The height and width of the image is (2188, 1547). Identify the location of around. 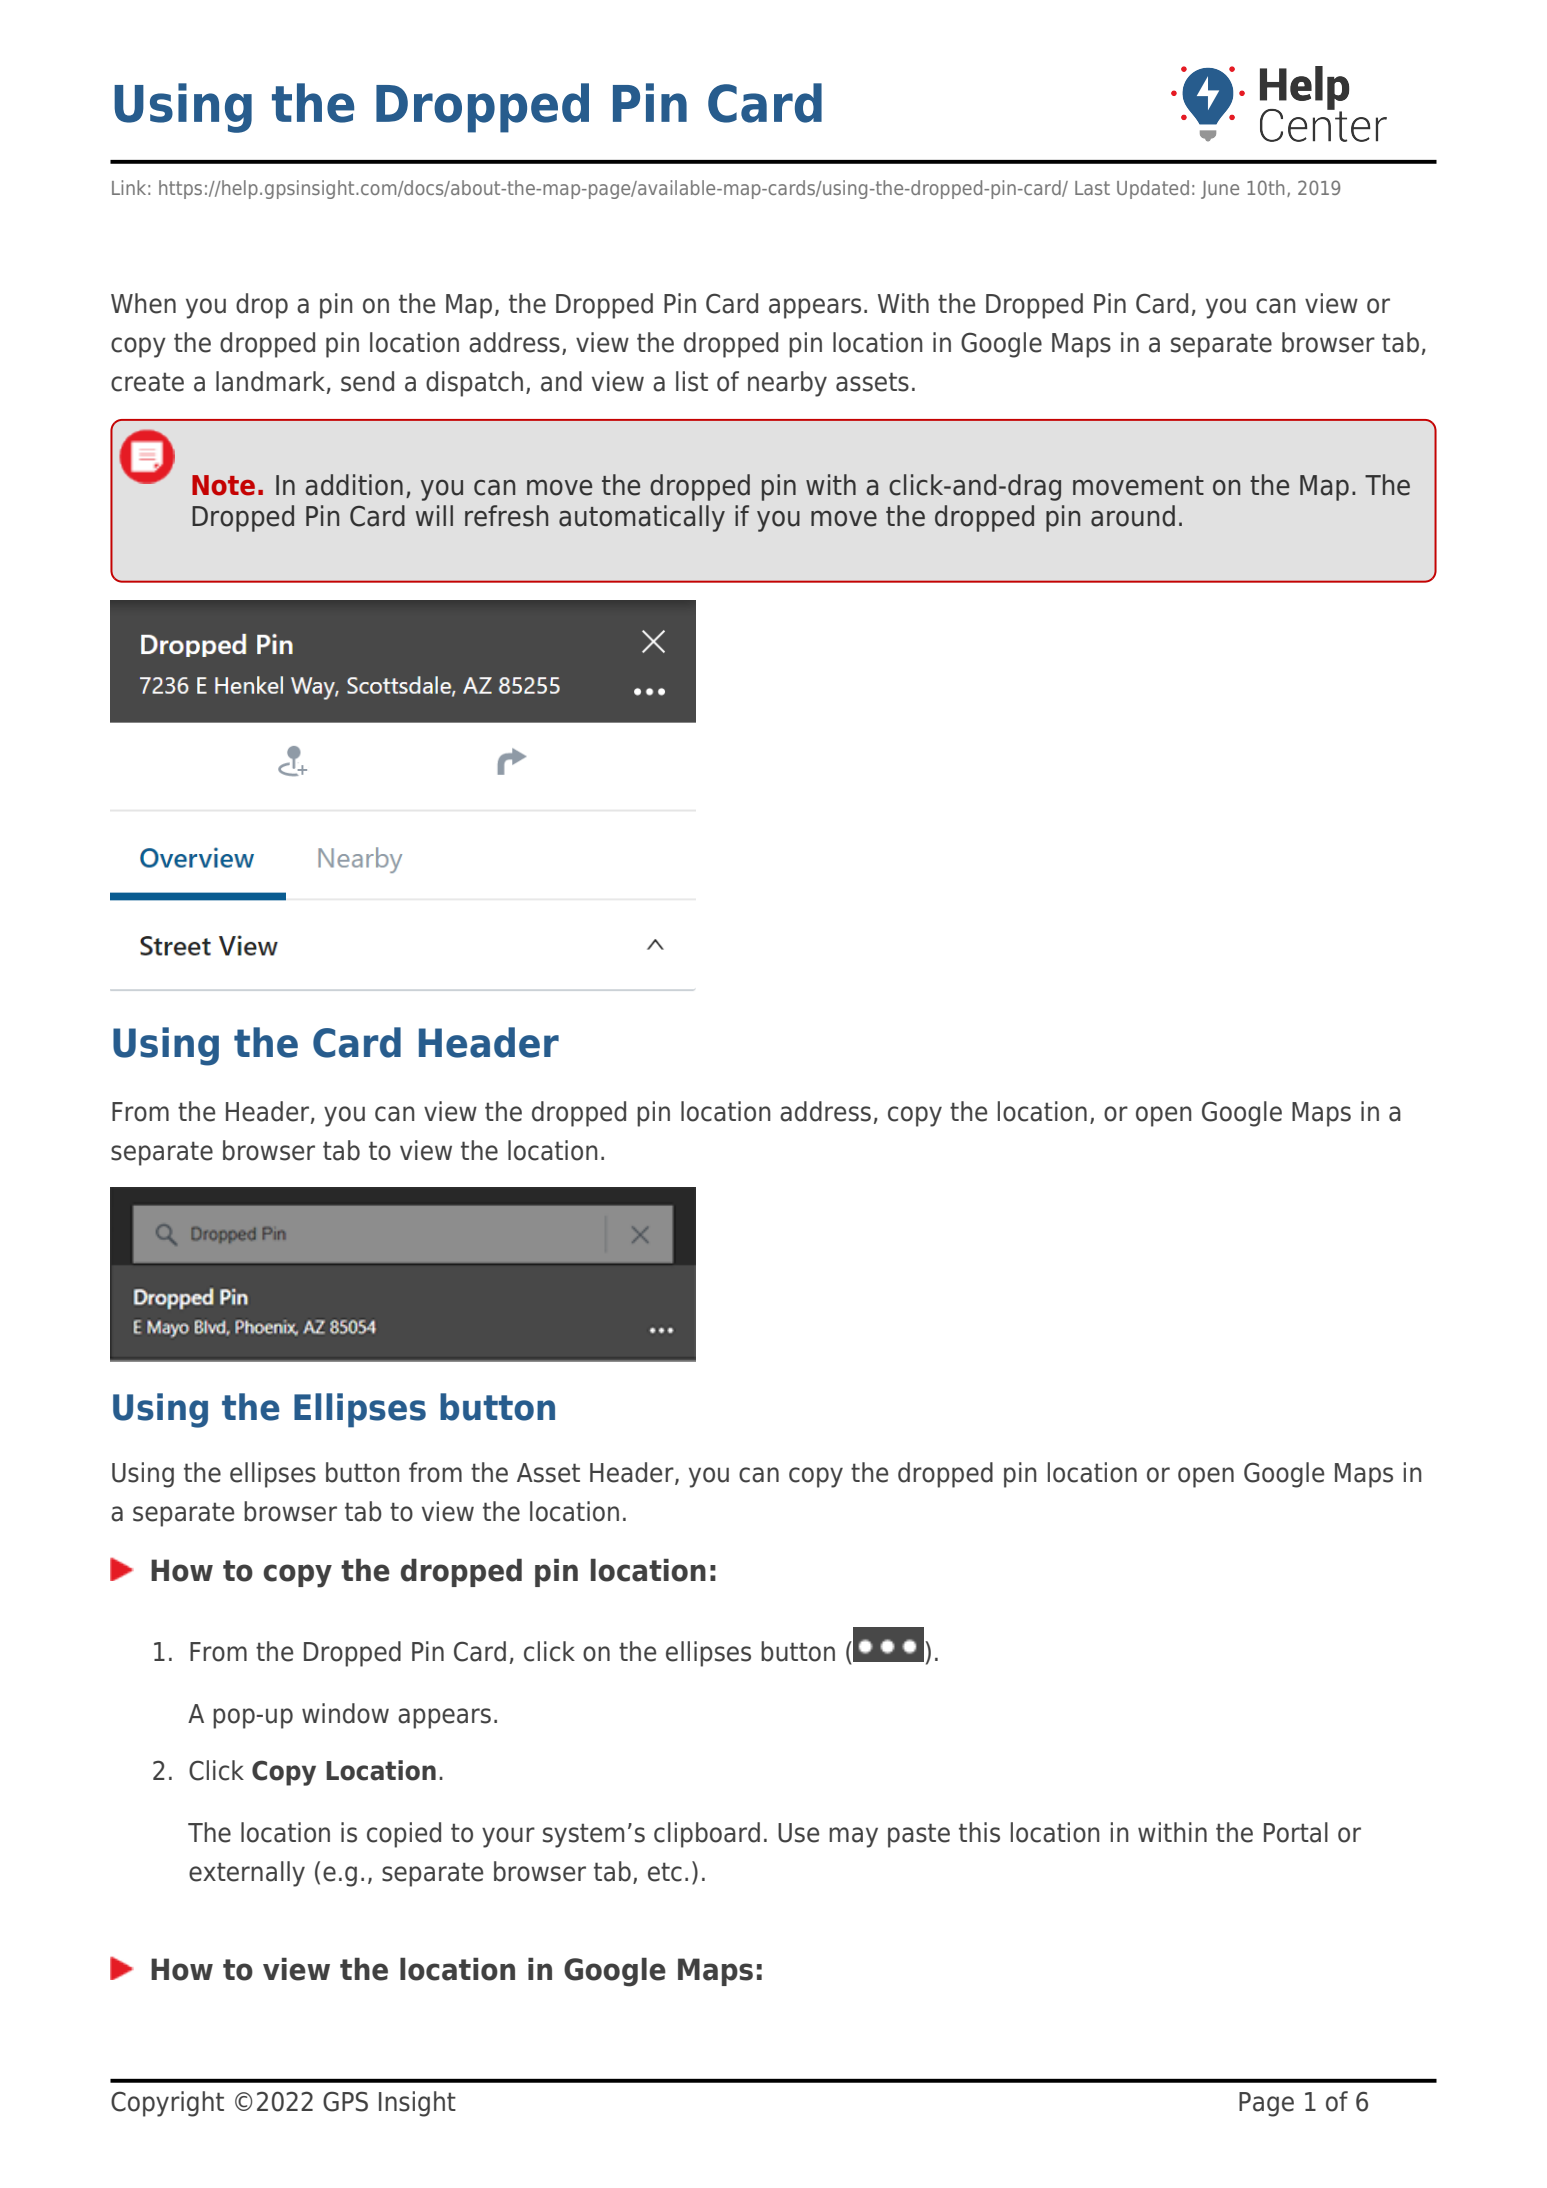
(1133, 516).
